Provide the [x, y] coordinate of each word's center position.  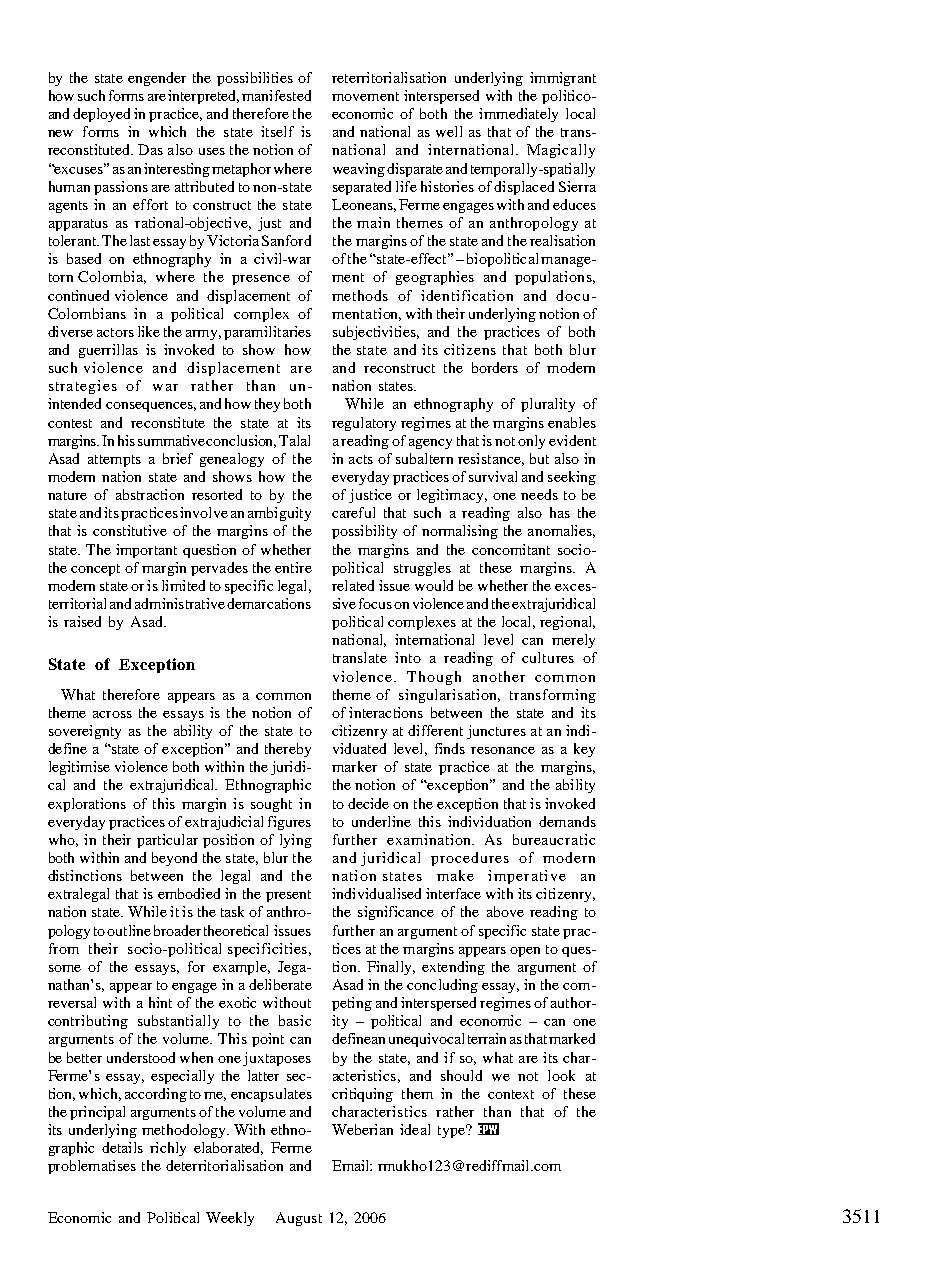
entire [293, 567]
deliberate [280, 984]
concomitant [511, 549]
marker [354, 766]
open [525, 952]
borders [495, 367]
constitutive [130, 530]
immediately [518, 115]
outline [129, 930]
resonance [503, 750]
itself [277, 131]
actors [115, 332]
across [112, 714]
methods [360, 295]
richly [168, 1149]
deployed [101, 115]
